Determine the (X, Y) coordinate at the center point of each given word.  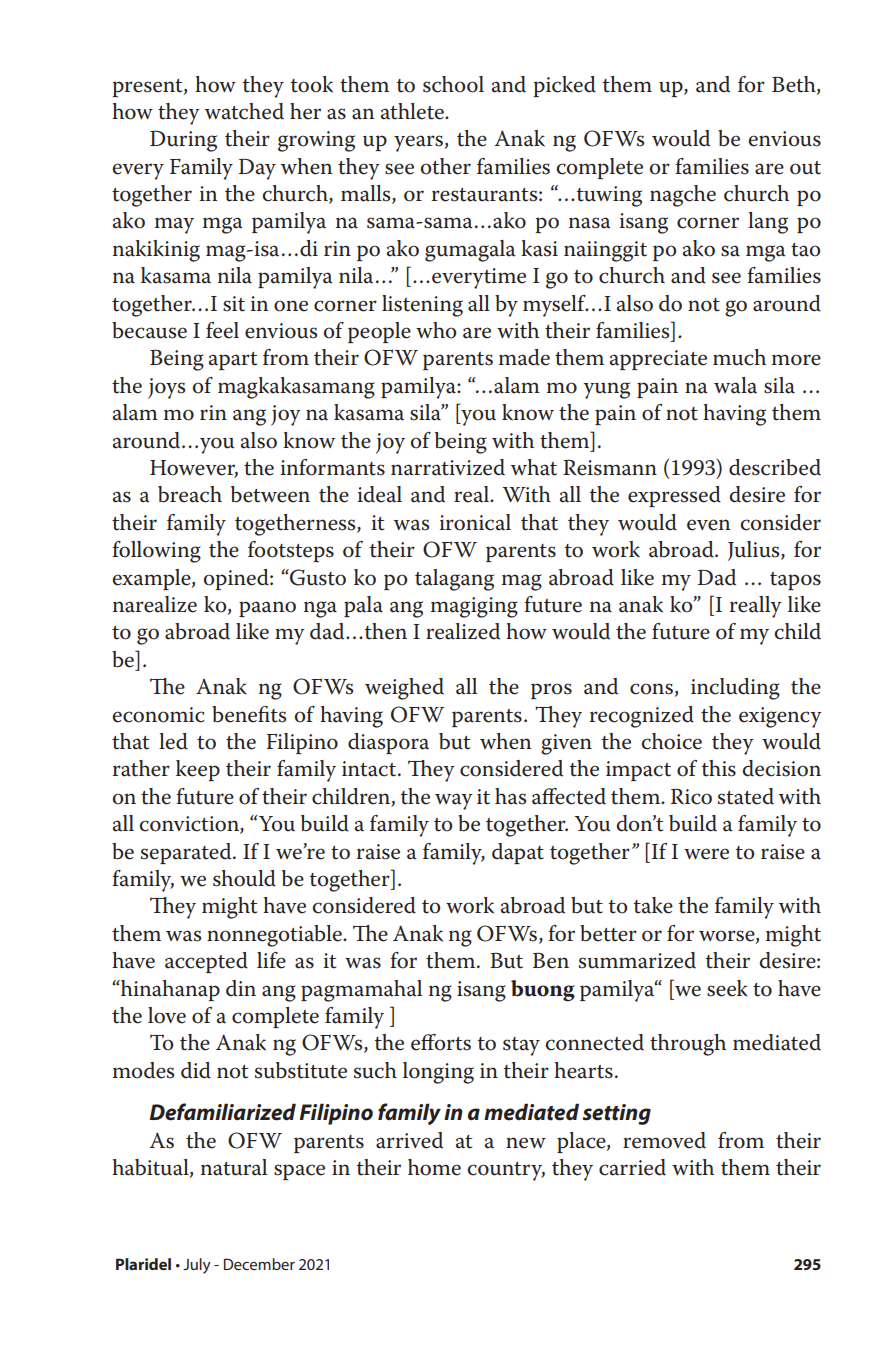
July (197, 1266)
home (434, 1167)
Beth (795, 85)
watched (244, 111)
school (453, 84)
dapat (518, 853)
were (706, 854)
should (244, 878)
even (709, 525)
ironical (475, 522)
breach (190, 494)
